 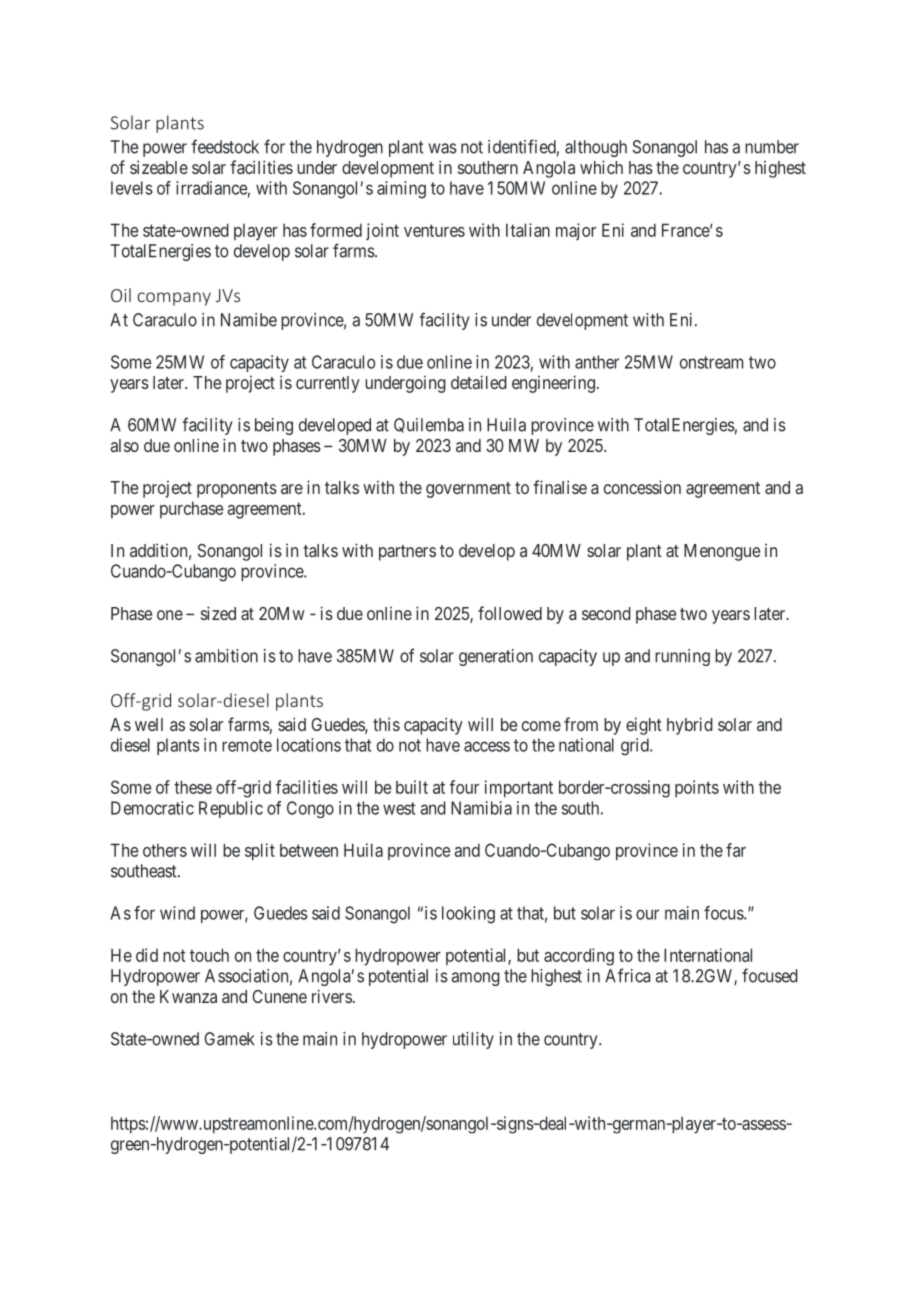 I want to click on touch, so click(x=209, y=955).
